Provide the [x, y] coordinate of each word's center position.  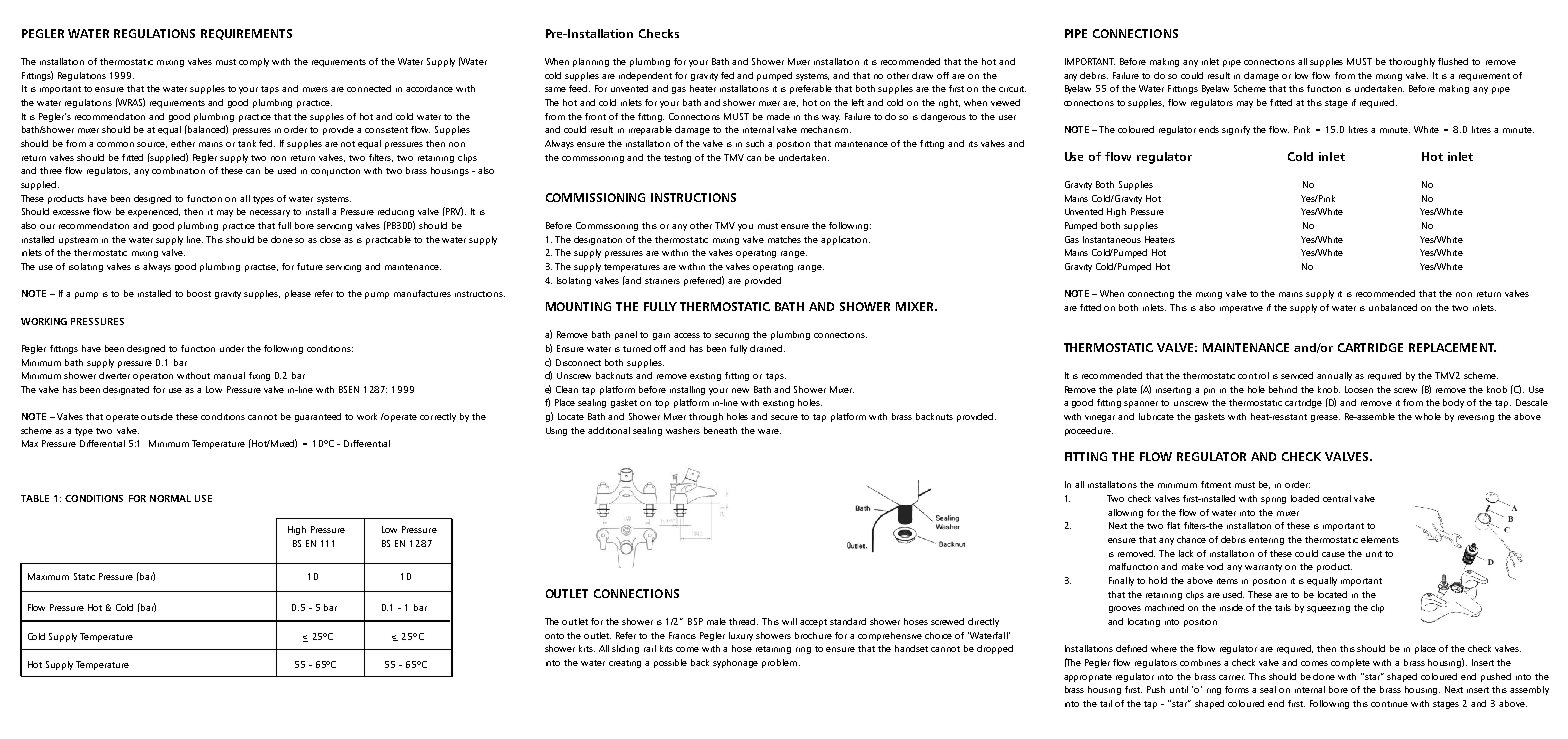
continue [1389, 704]
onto [554, 636]
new [740, 390]
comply [254, 62]
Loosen [1359, 389]
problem [779, 663]
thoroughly [1412, 62]
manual [229, 375]
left [858, 102]
